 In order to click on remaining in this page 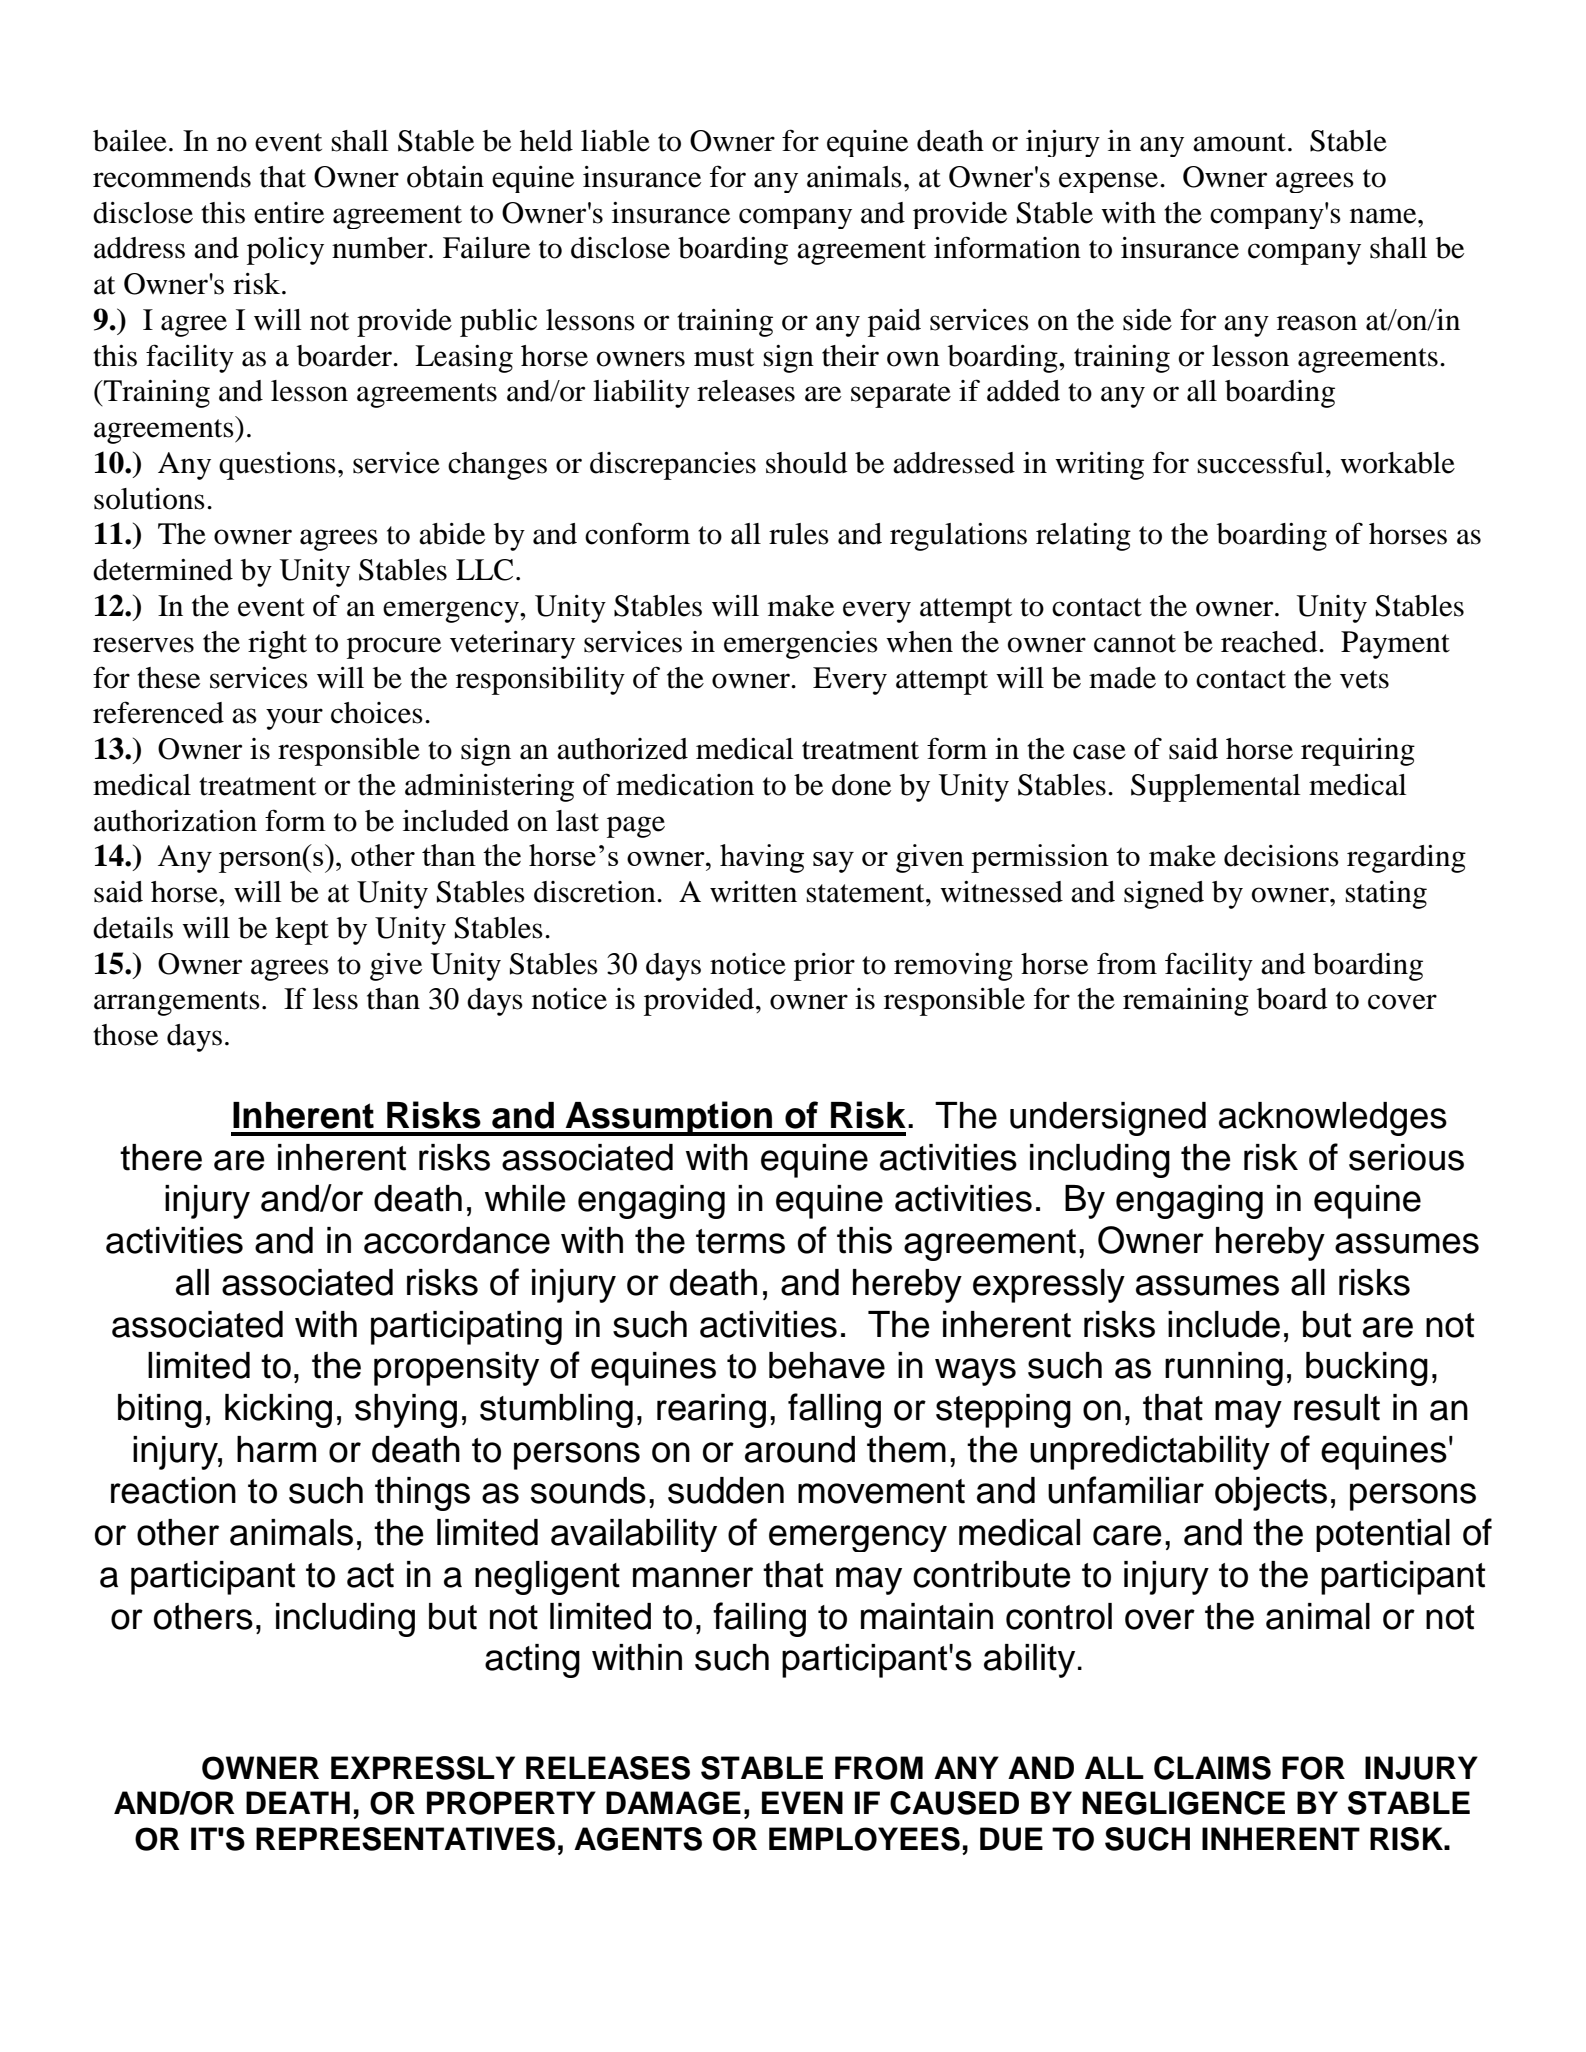, I will do `click(1186, 1002)`.
